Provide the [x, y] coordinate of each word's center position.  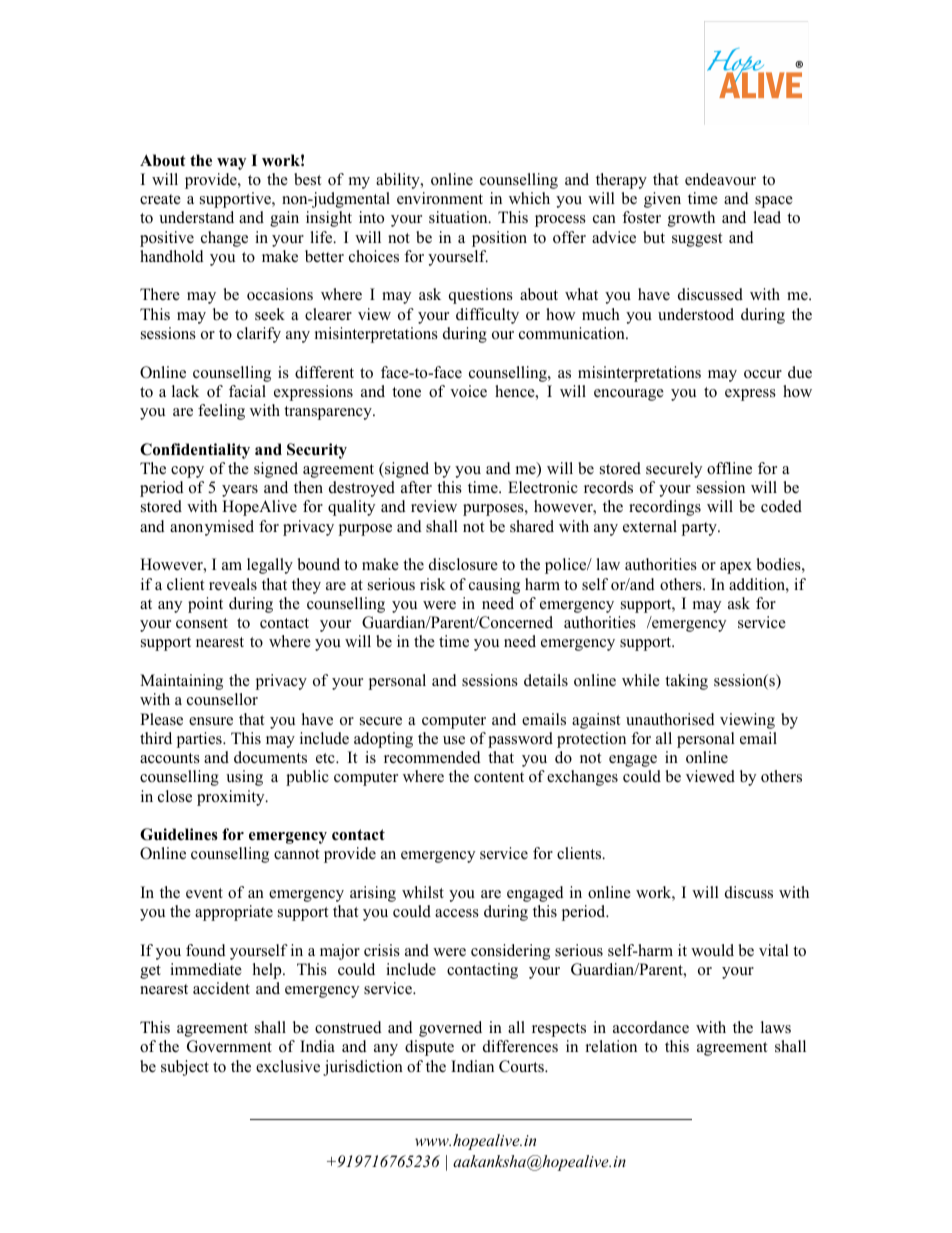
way [231, 164]
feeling [221, 412]
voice [468, 391]
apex [736, 568]
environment [440, 198]
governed [450, 1029]
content [499, 777]
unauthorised [670, 719]
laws [776, 1027]
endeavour [720, 179]
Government [229, 1046]
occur [763, 374]
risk [433, 584]
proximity [232, 798]
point [205, 605]
